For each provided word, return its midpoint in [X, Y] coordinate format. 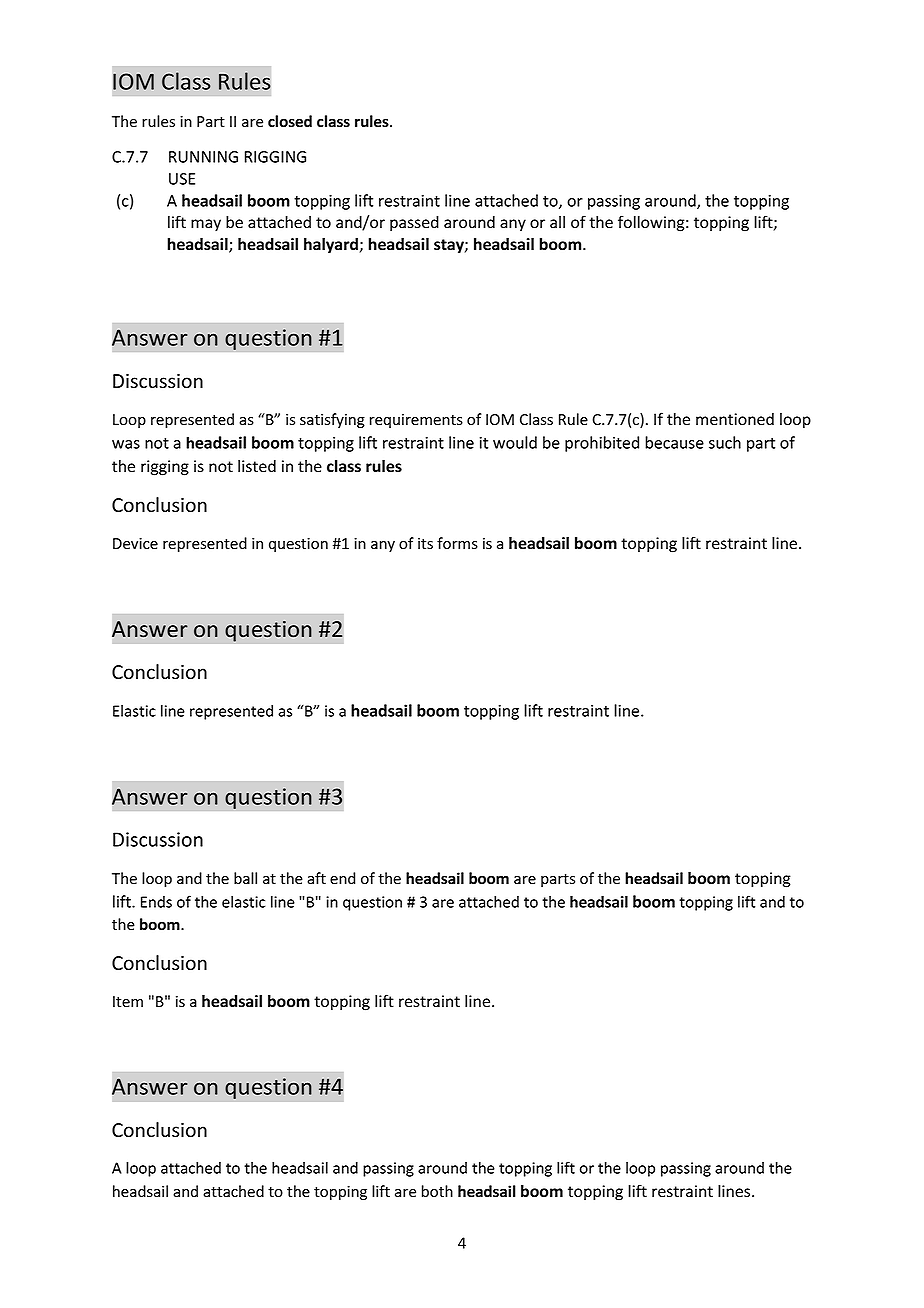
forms [457, 543]
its [425, 543]
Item [128, 1002]
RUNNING [203, 157]
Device [135, 544]
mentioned [735, 419]
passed [414, 223]
